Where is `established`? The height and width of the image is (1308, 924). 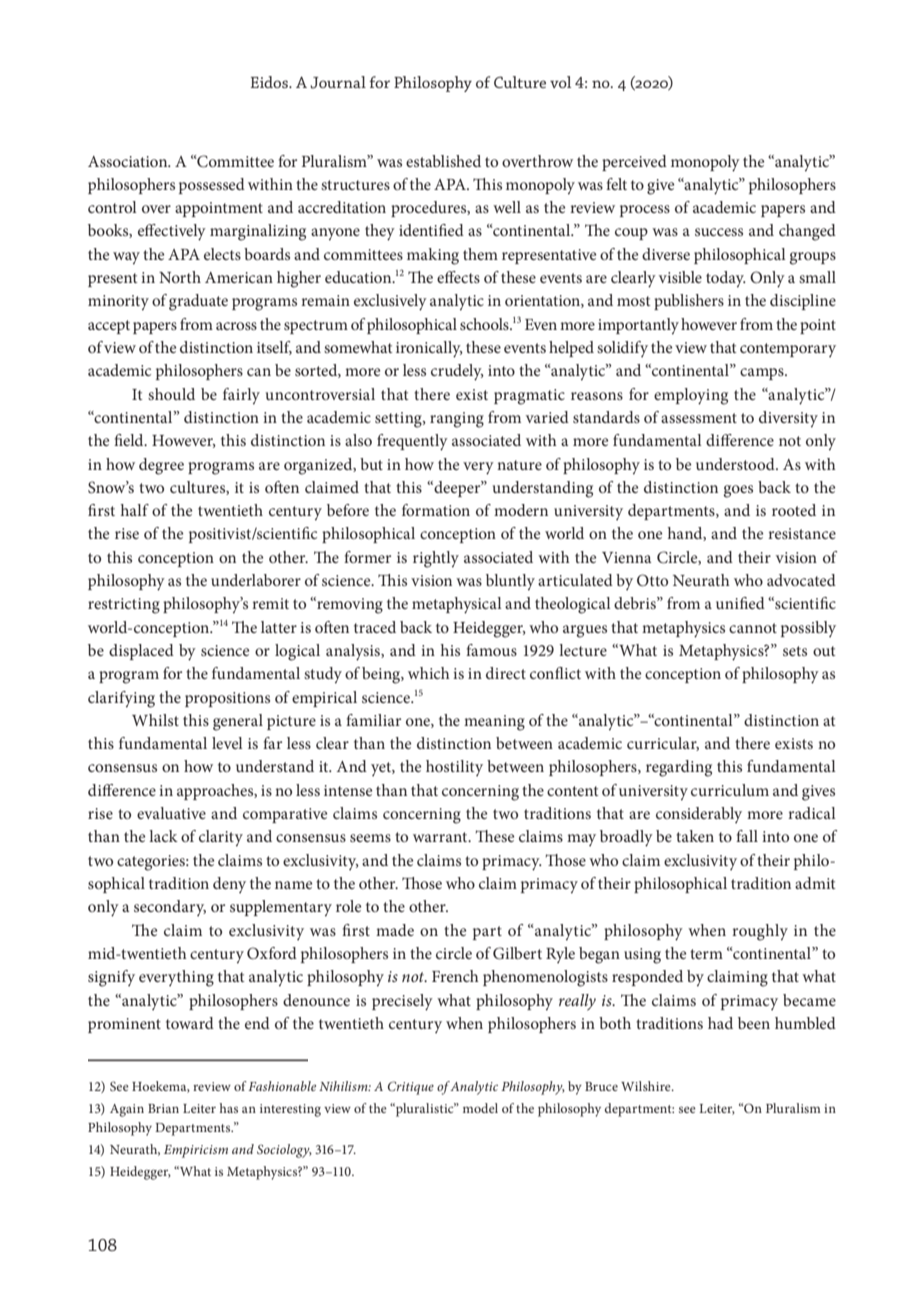
established is located at coordinates (443, 161).
